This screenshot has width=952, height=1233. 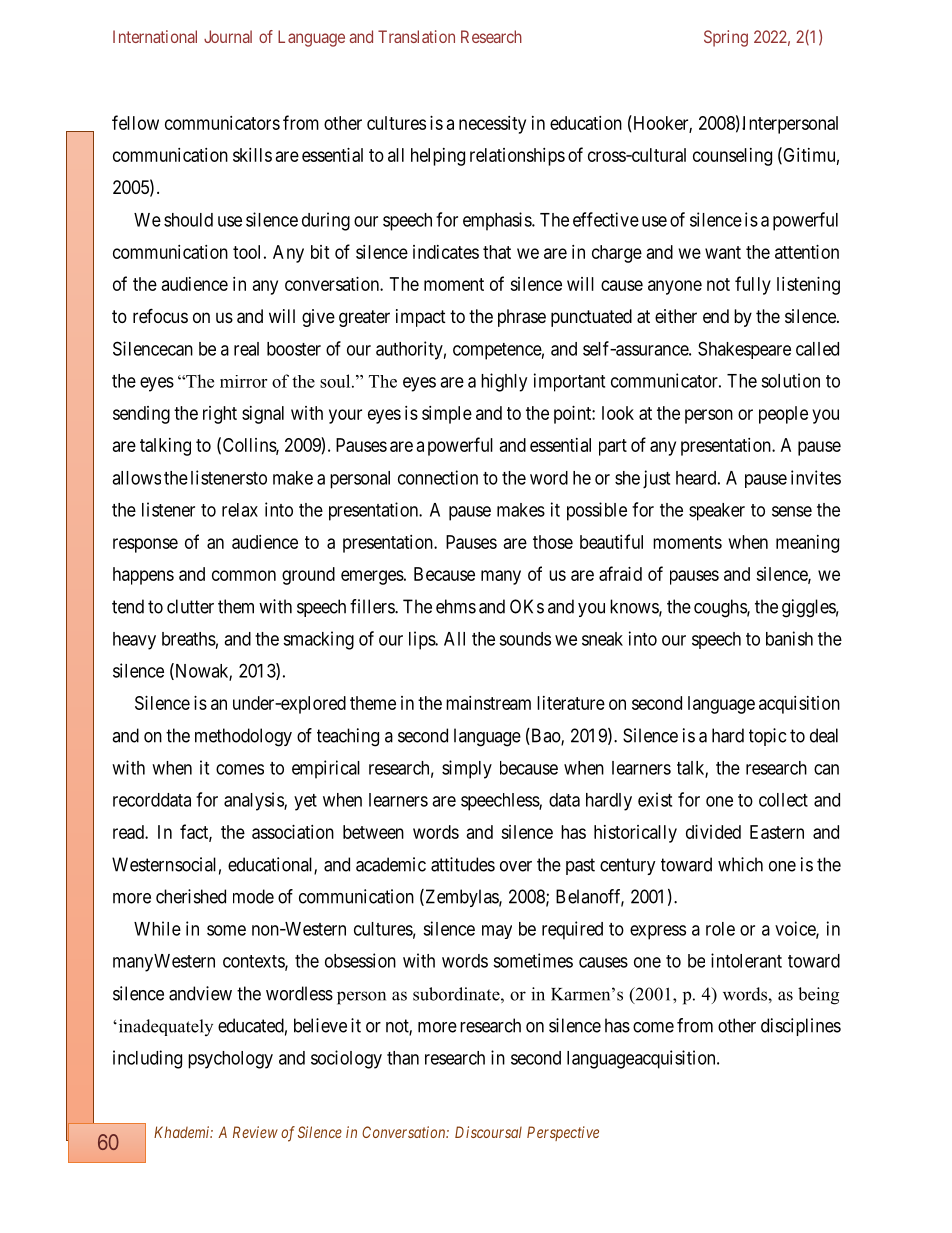 What do you see at coordinates (228, 36) in the screenshot?
I see `Journal` at bounding box center [228, 36].
